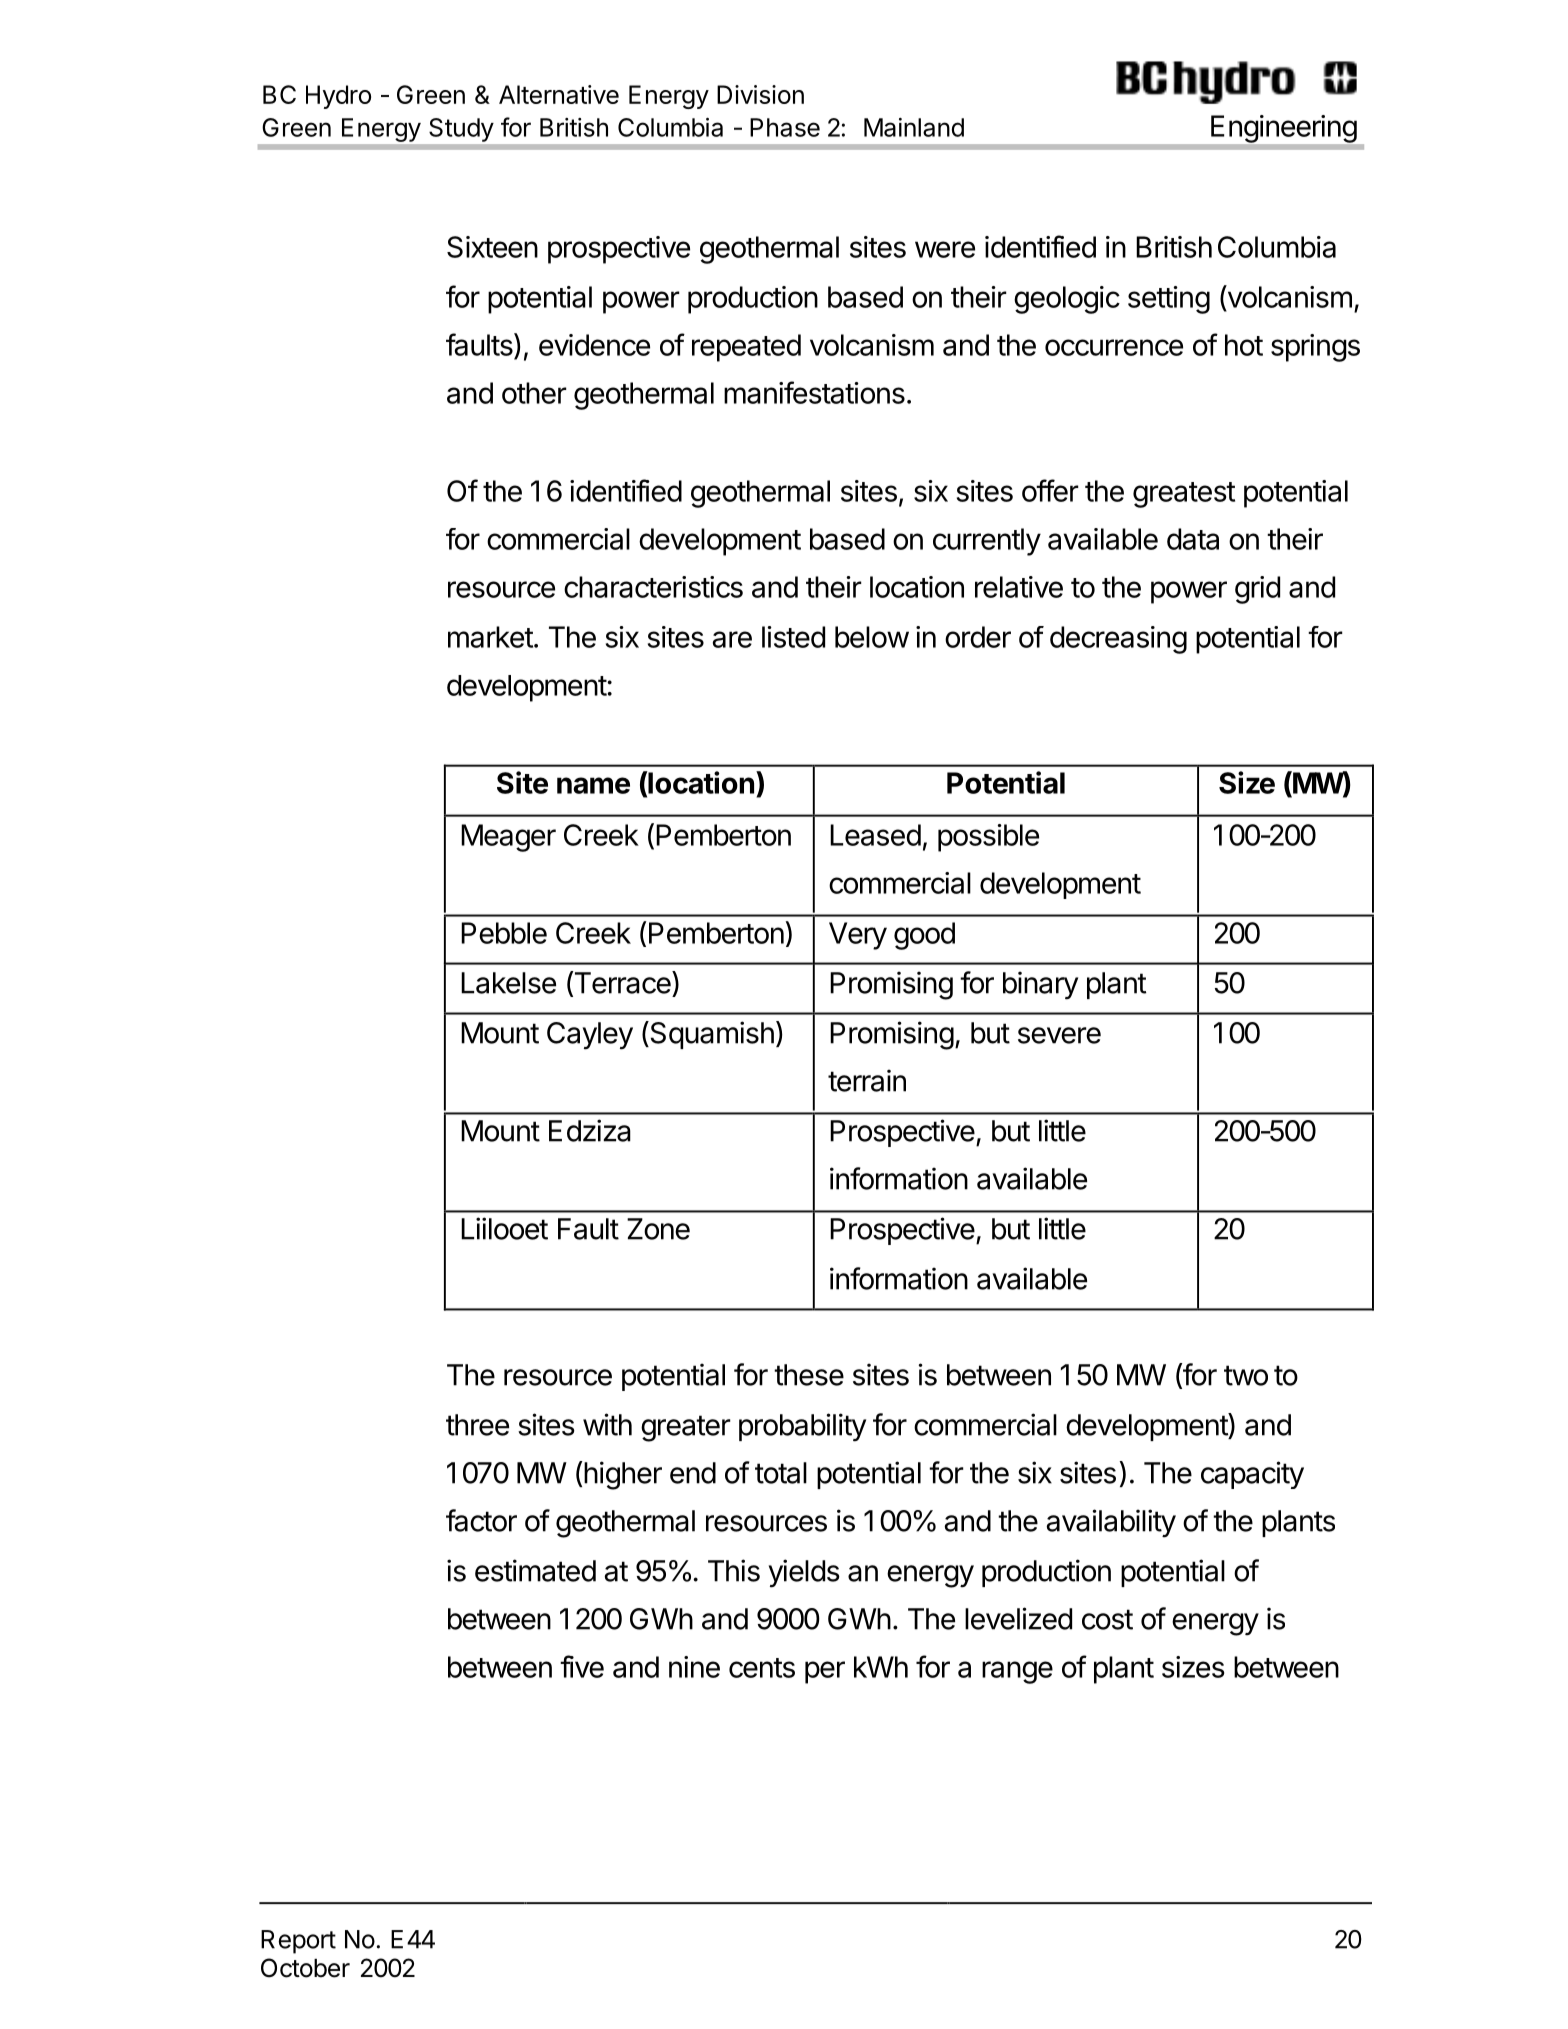 Image resolution: width=1568 pixels, height=2029 pixels. Describe the element at coordinates (793, 637) in the page. I see `listed` at that location.
